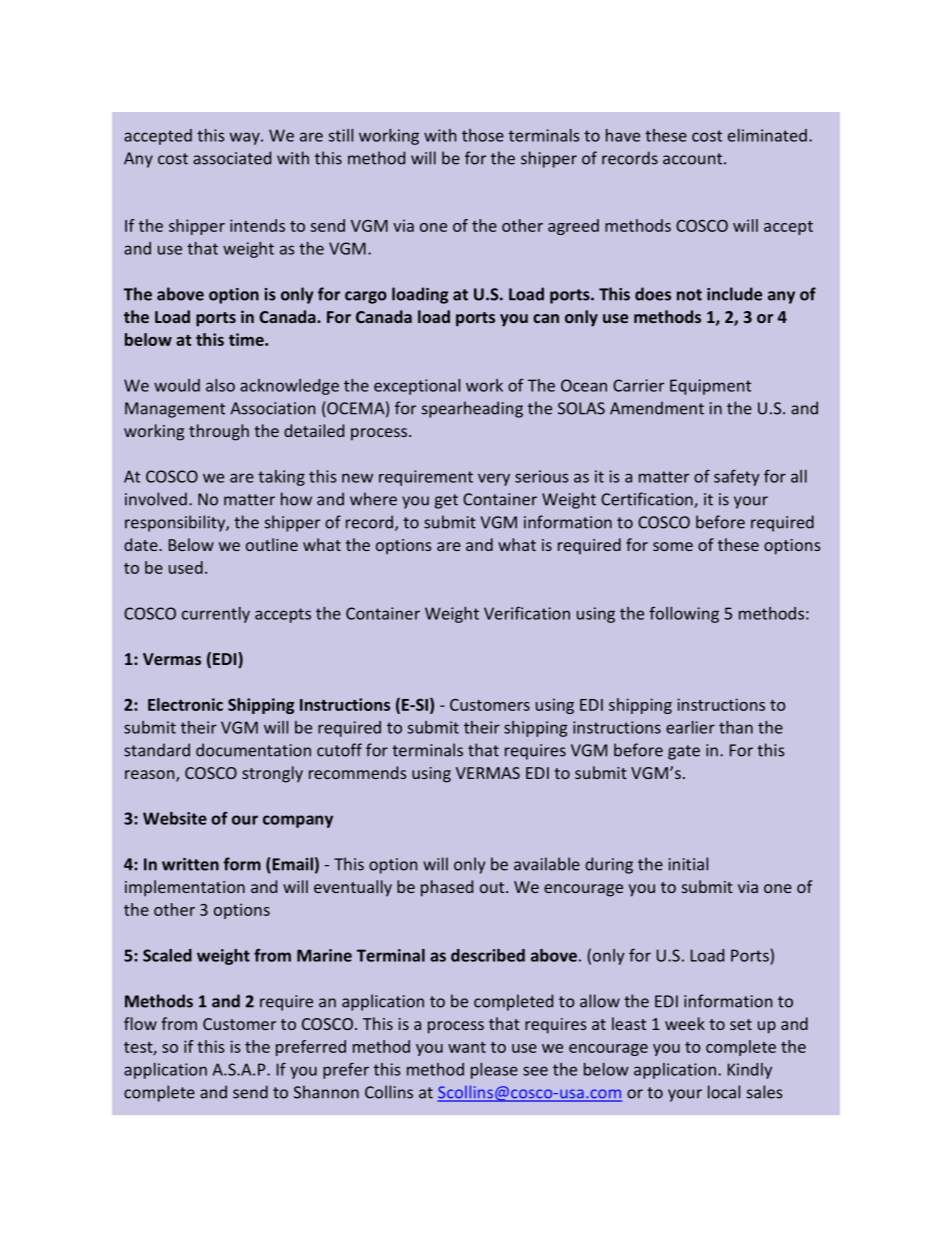 This screenshot has height=1233, width=952. What do you see at coordinates (219, 432) in the screenshot?
I see `through` at bounding box center [219, 432].
